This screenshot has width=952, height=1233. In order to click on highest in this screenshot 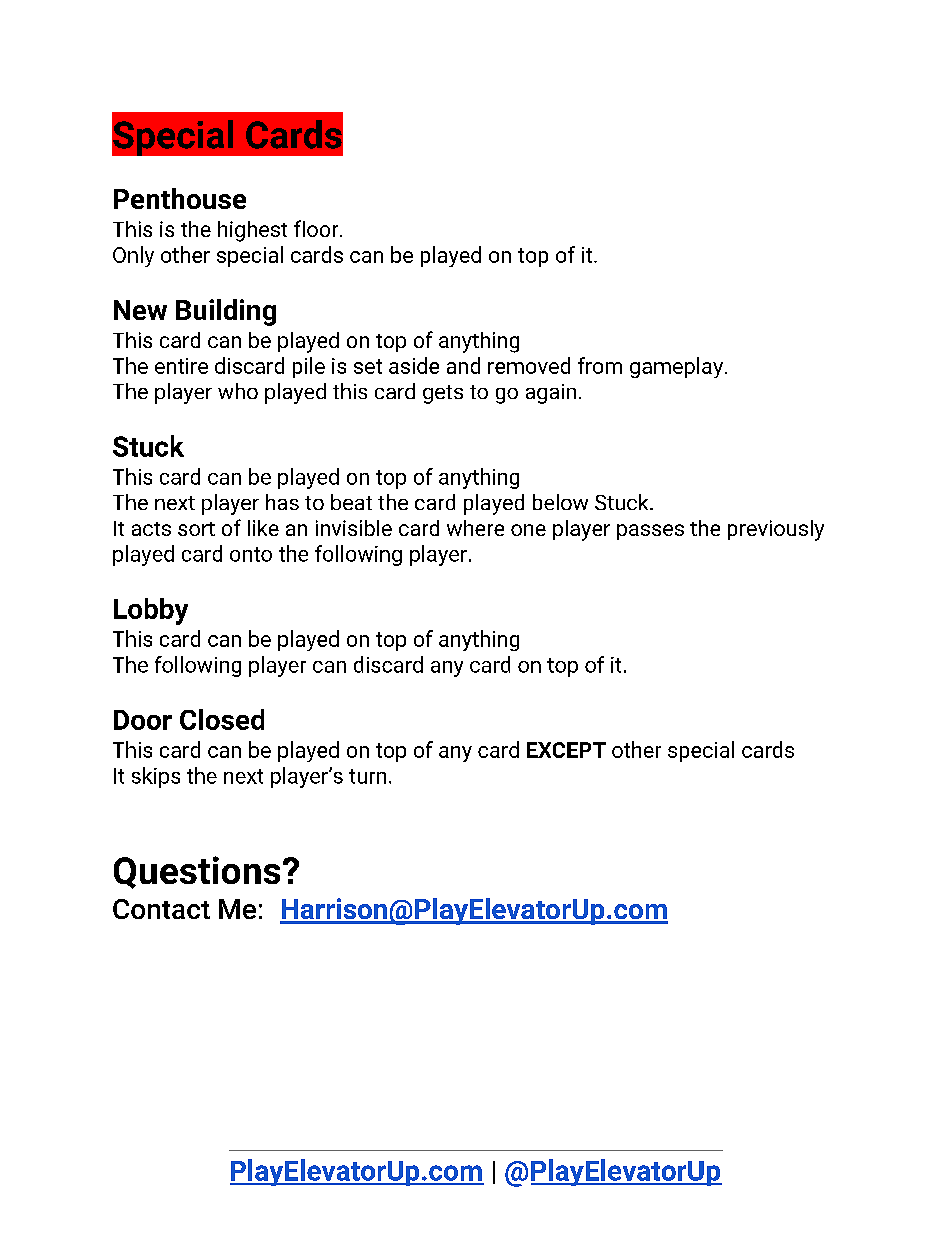, I will do `click(252, 231)`.
